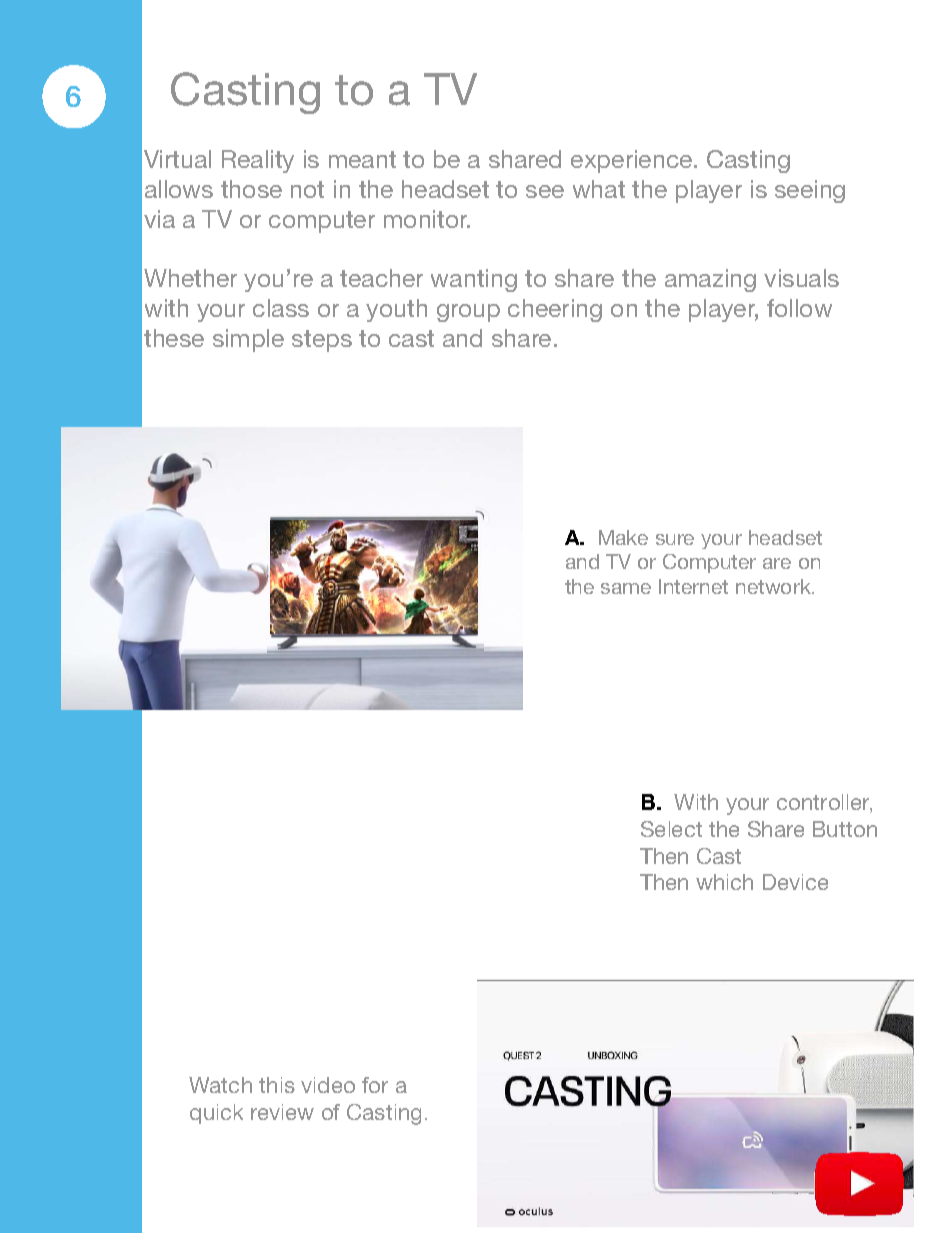 The width and height of the document is (952, 1233). I want to click on monitor, so click(427, 219).
